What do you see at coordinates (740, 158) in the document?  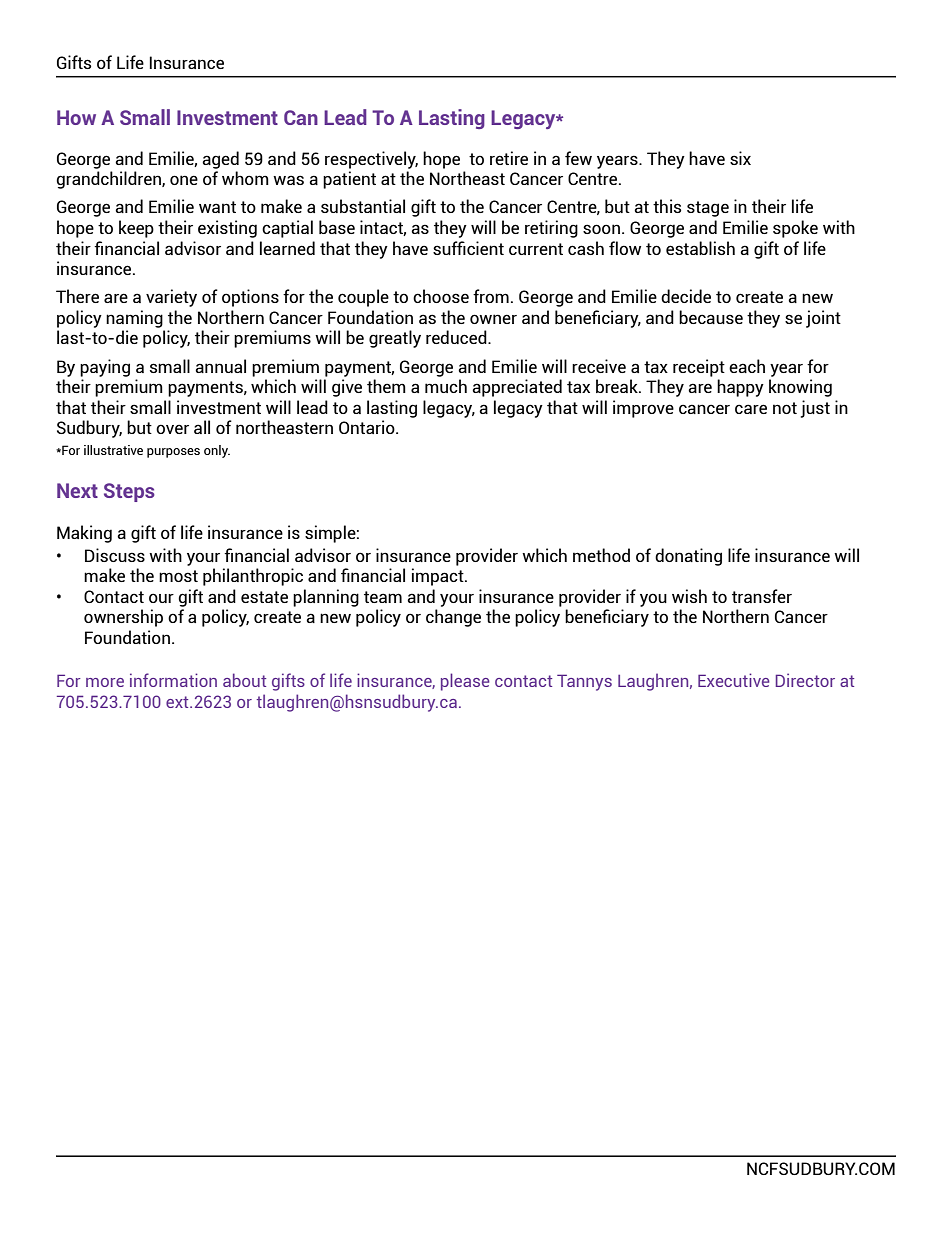 I see `six` at bounding box center [740, 158].
